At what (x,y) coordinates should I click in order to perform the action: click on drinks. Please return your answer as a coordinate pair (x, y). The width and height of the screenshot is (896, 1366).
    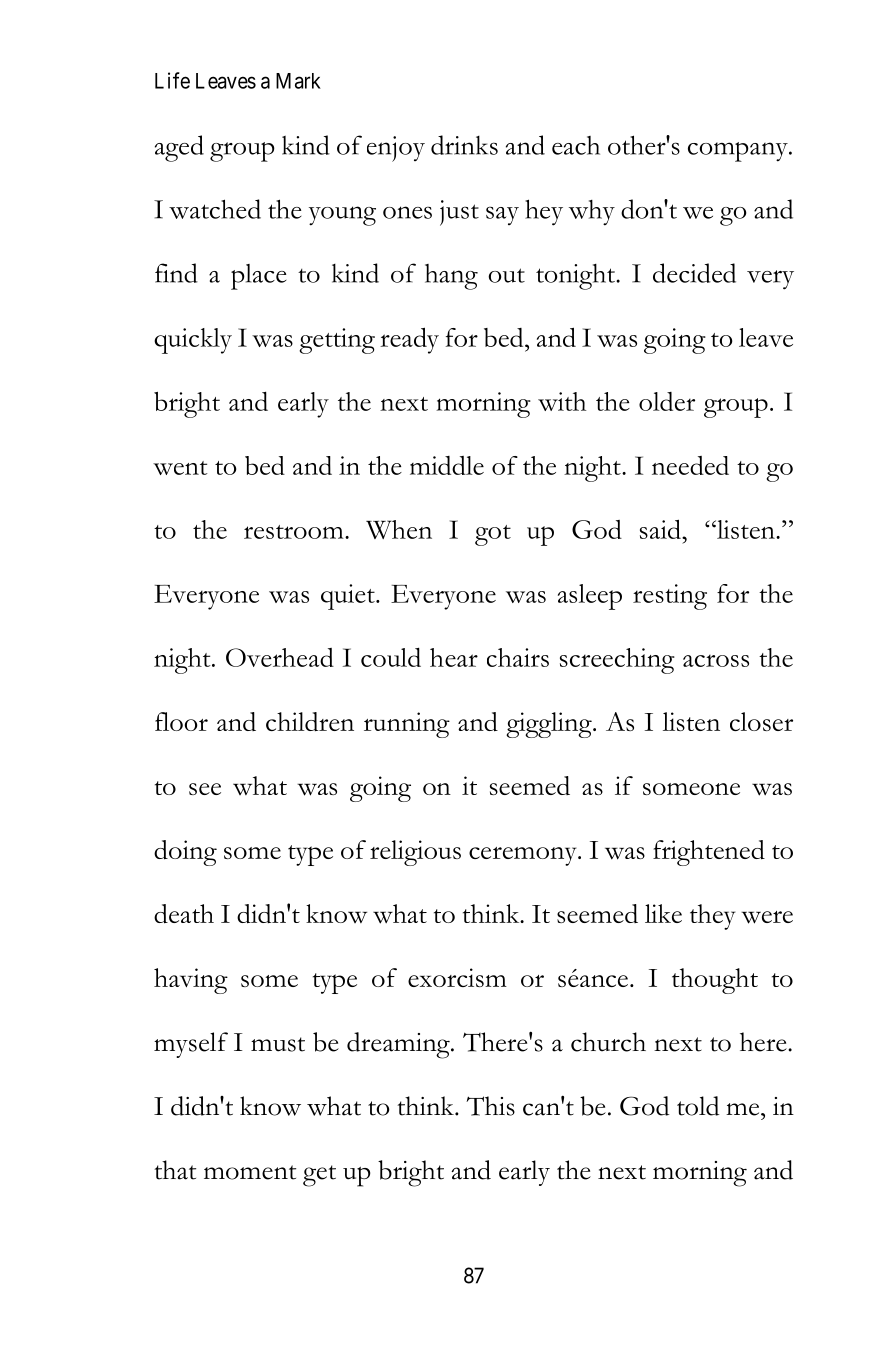
    Looking at the image, I should click on (464, 145).
